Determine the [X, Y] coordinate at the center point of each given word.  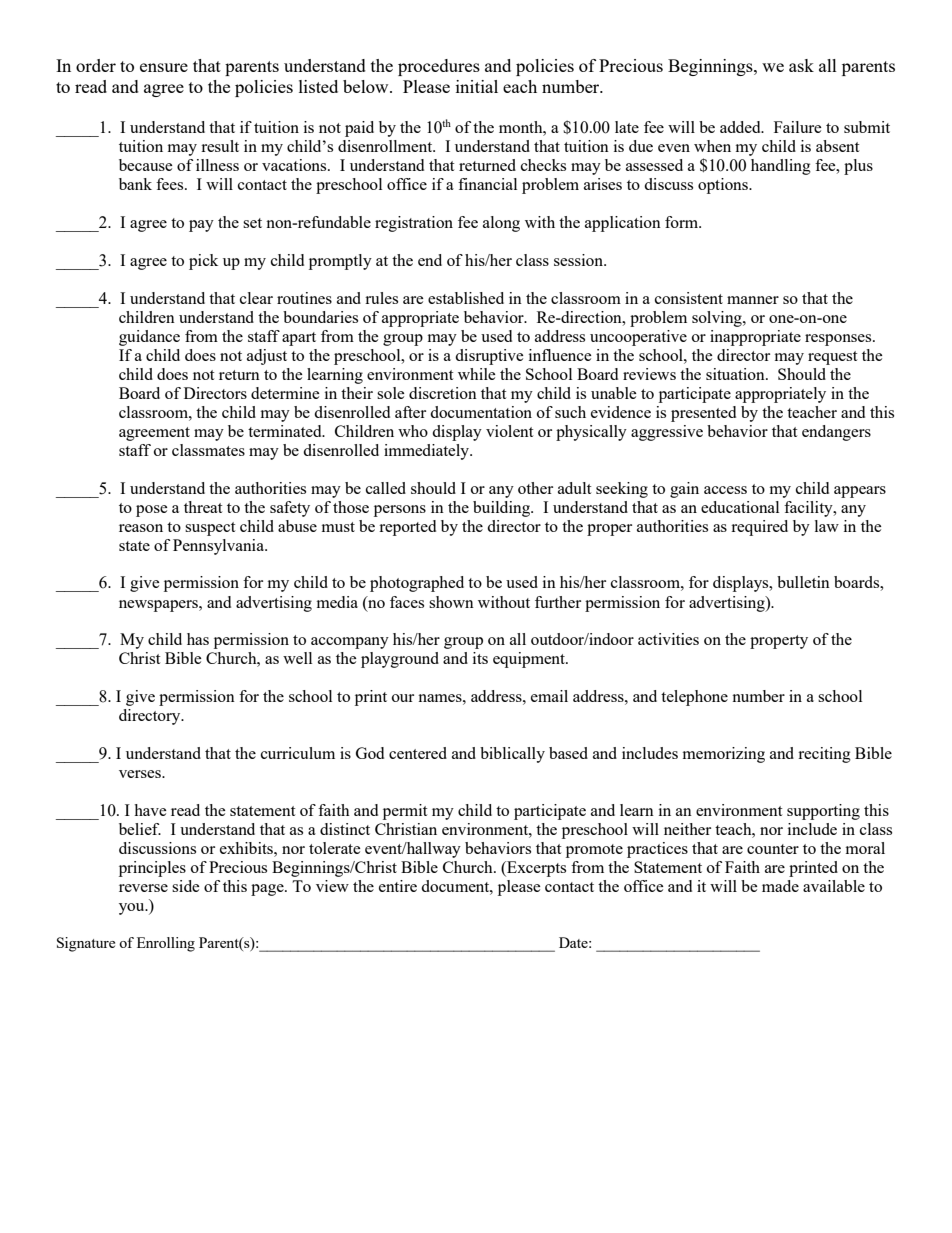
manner [753, 300]
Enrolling [166, 944]
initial [477, 86]
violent [509, 431]
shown [451, 602]
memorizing [724, 755]
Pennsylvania [219, 547]
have [150, 810]
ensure [164, 67]
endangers [836, 433]
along [501, 224]
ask [801, 65]
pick [203, 262]
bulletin [803, 582]
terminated [286, 431]
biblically [512, 755]
